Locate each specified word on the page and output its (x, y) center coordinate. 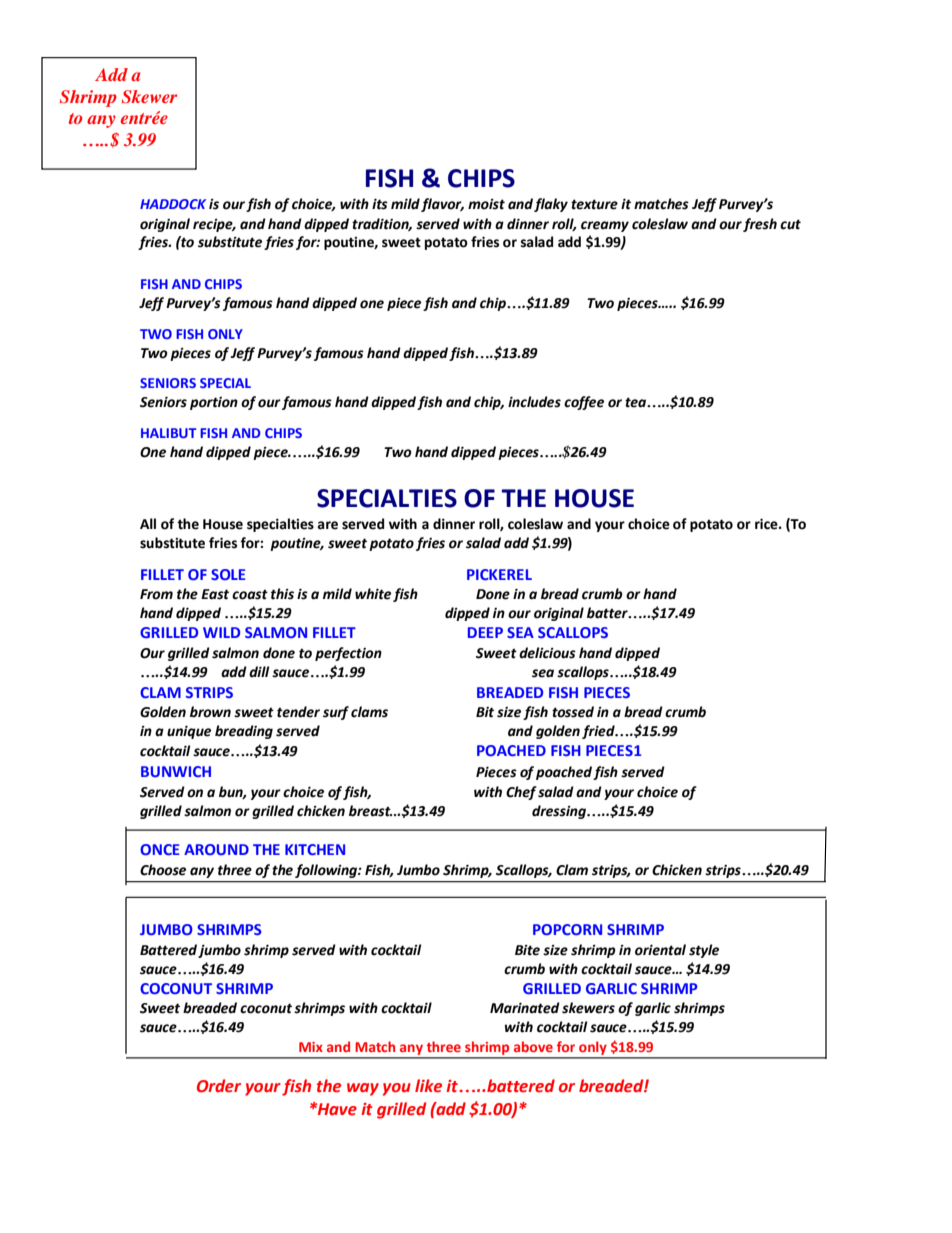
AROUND (216, 849)
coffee (584, 403)
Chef (521, 793)
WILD (221, 632)
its (380, 204)
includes (534, 402)
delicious (547, 653)
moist (486, 204)
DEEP (485, 632)
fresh (760, 225)
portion (214, 403)
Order (219, 1086)
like (428, 1086)
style (704, 951)
